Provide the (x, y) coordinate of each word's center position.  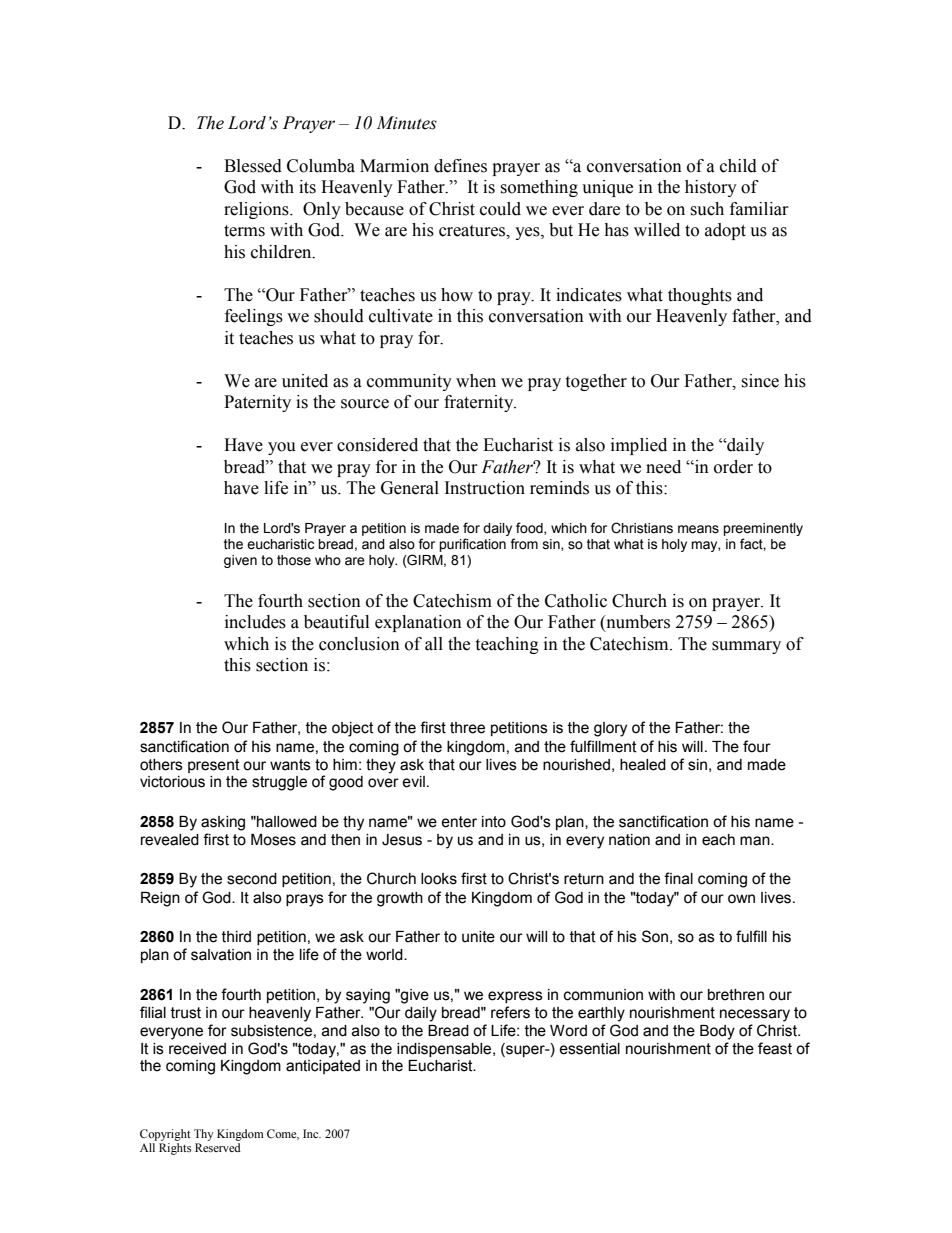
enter (459, 822)
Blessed (253, 166)
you (282, 448)
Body (717, 1032)
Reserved (218, 1147)
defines (460, 166)
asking (223, 823)
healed (643, 765)
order (733, 467)
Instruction (485, 488)
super (525, 1050)
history (711, 188)
